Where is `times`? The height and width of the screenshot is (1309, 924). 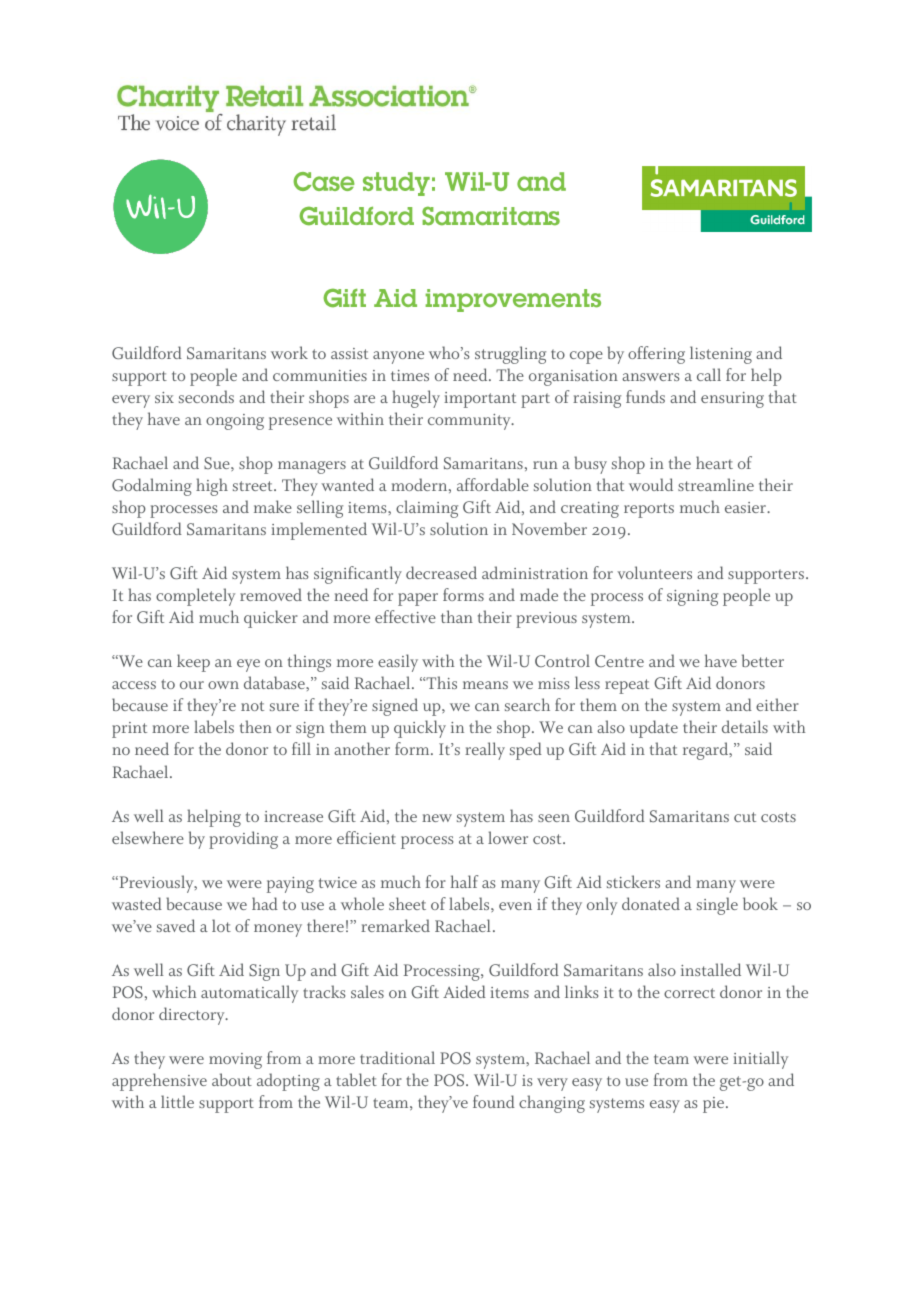 times is located at coordinates (410, 375).
